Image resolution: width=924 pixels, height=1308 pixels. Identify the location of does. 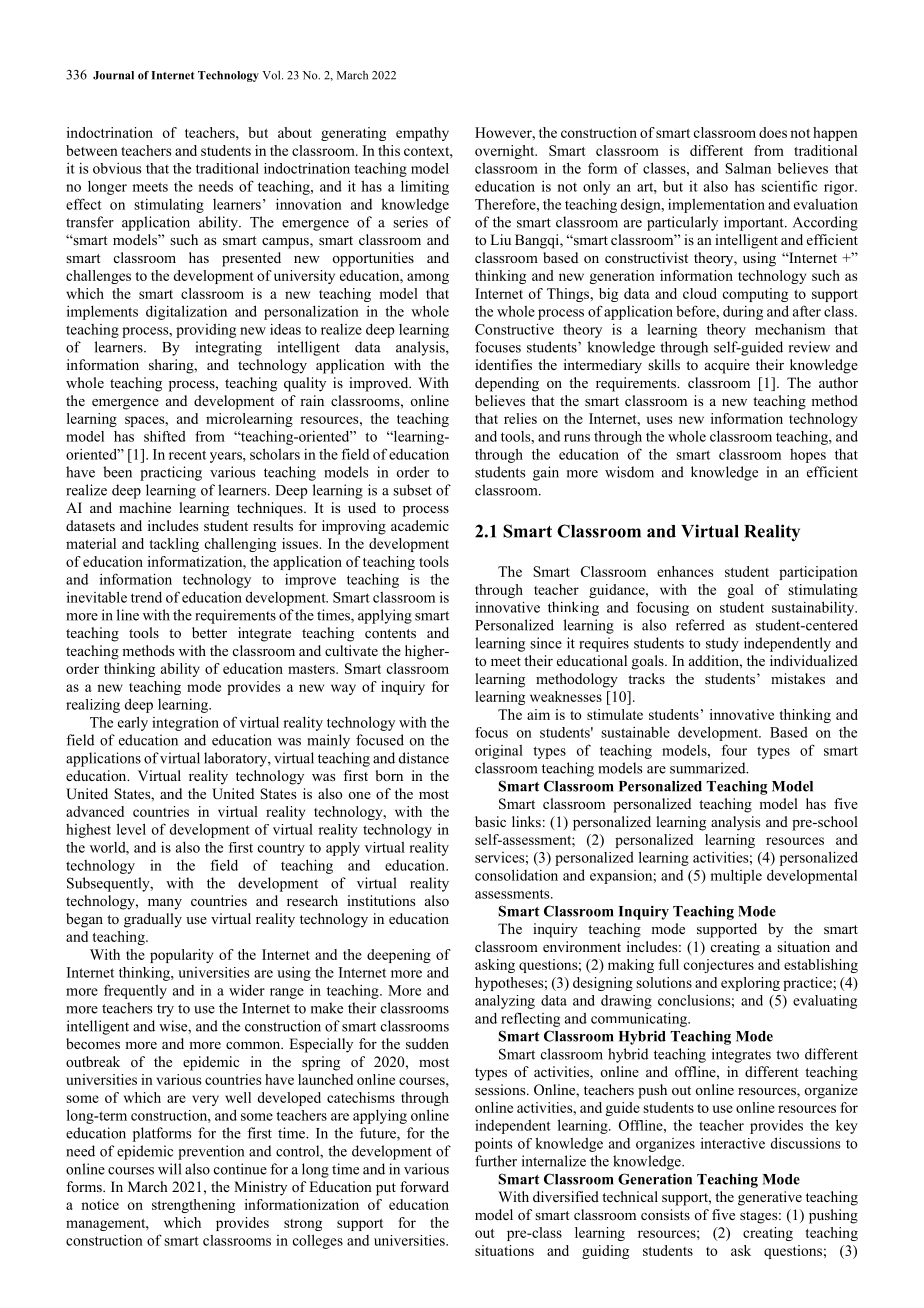
(773, 132).
